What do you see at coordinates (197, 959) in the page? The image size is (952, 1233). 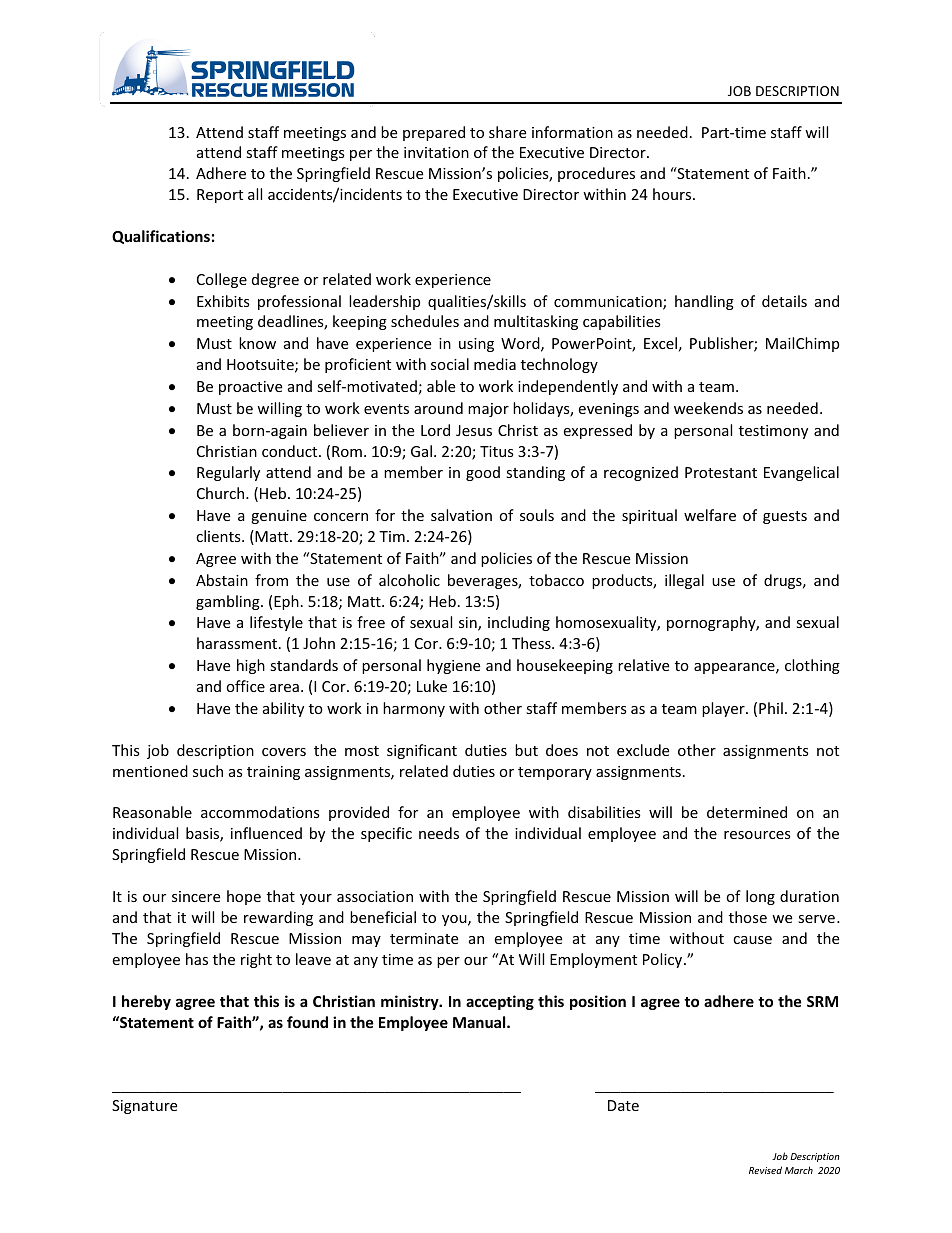 I see `has` at bounding box center [197, 959].
